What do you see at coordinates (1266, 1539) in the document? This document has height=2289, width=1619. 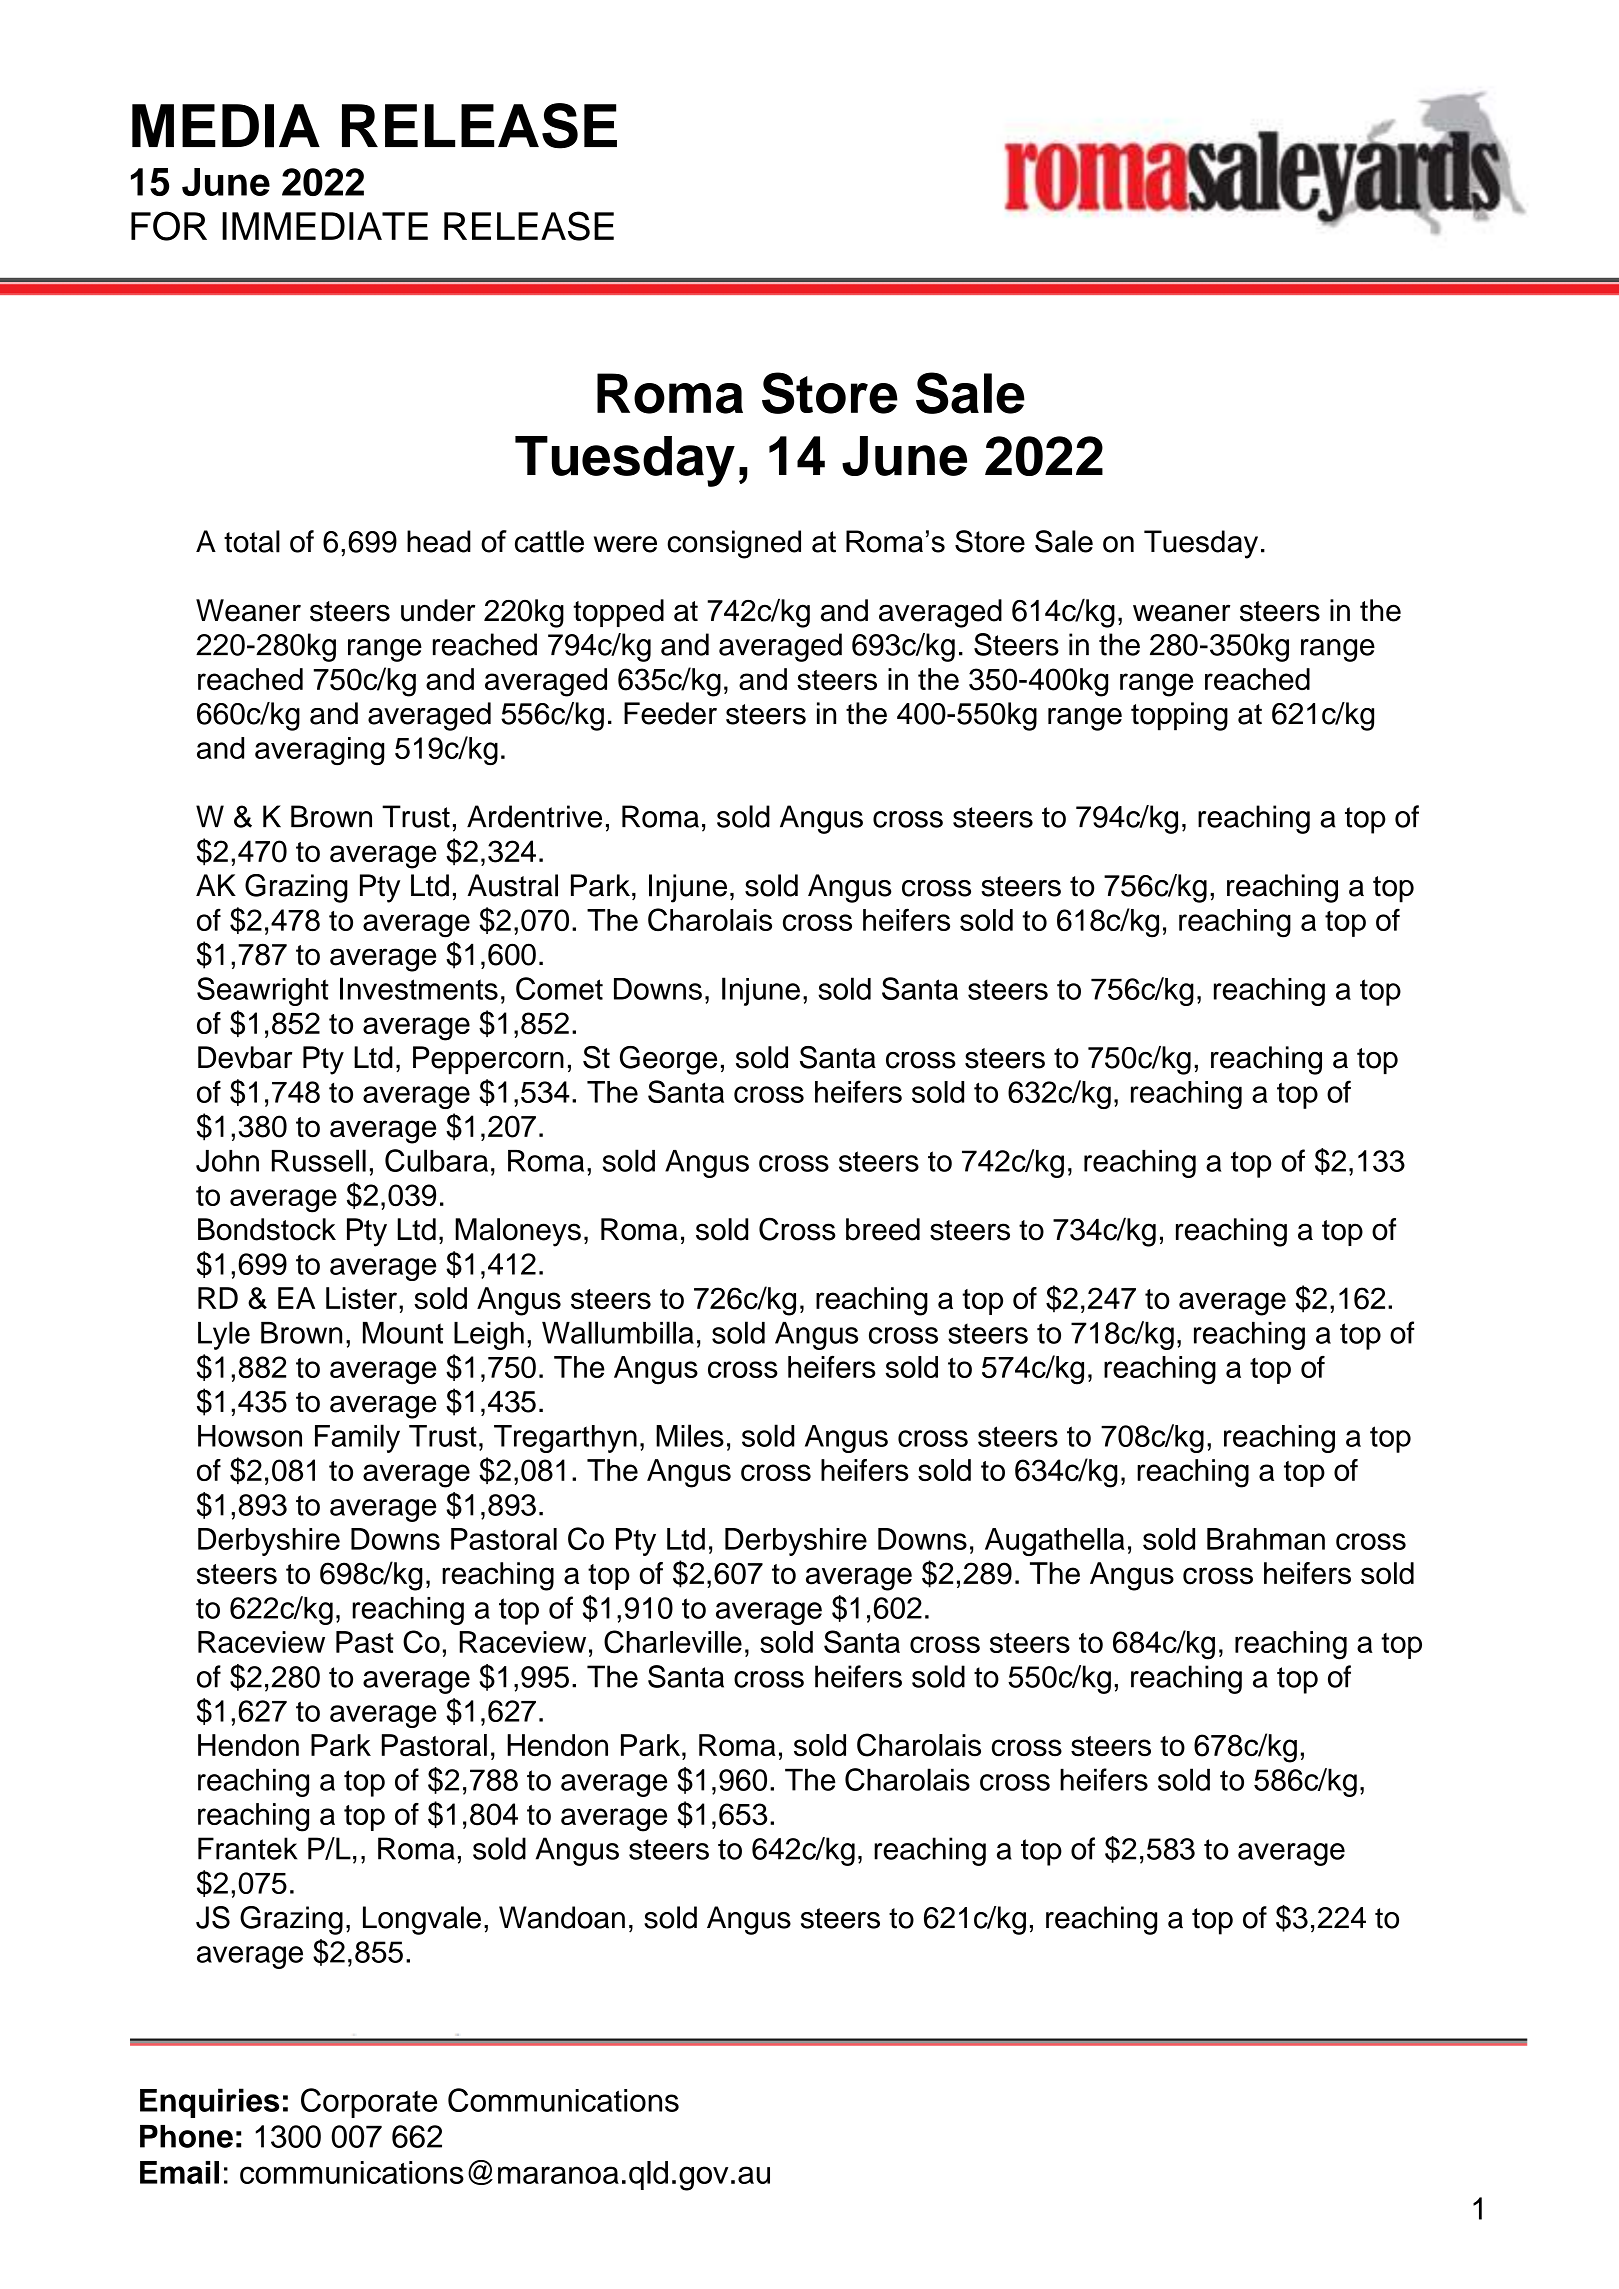 I see `Brahman` at bounding box center [1266, 1539].
